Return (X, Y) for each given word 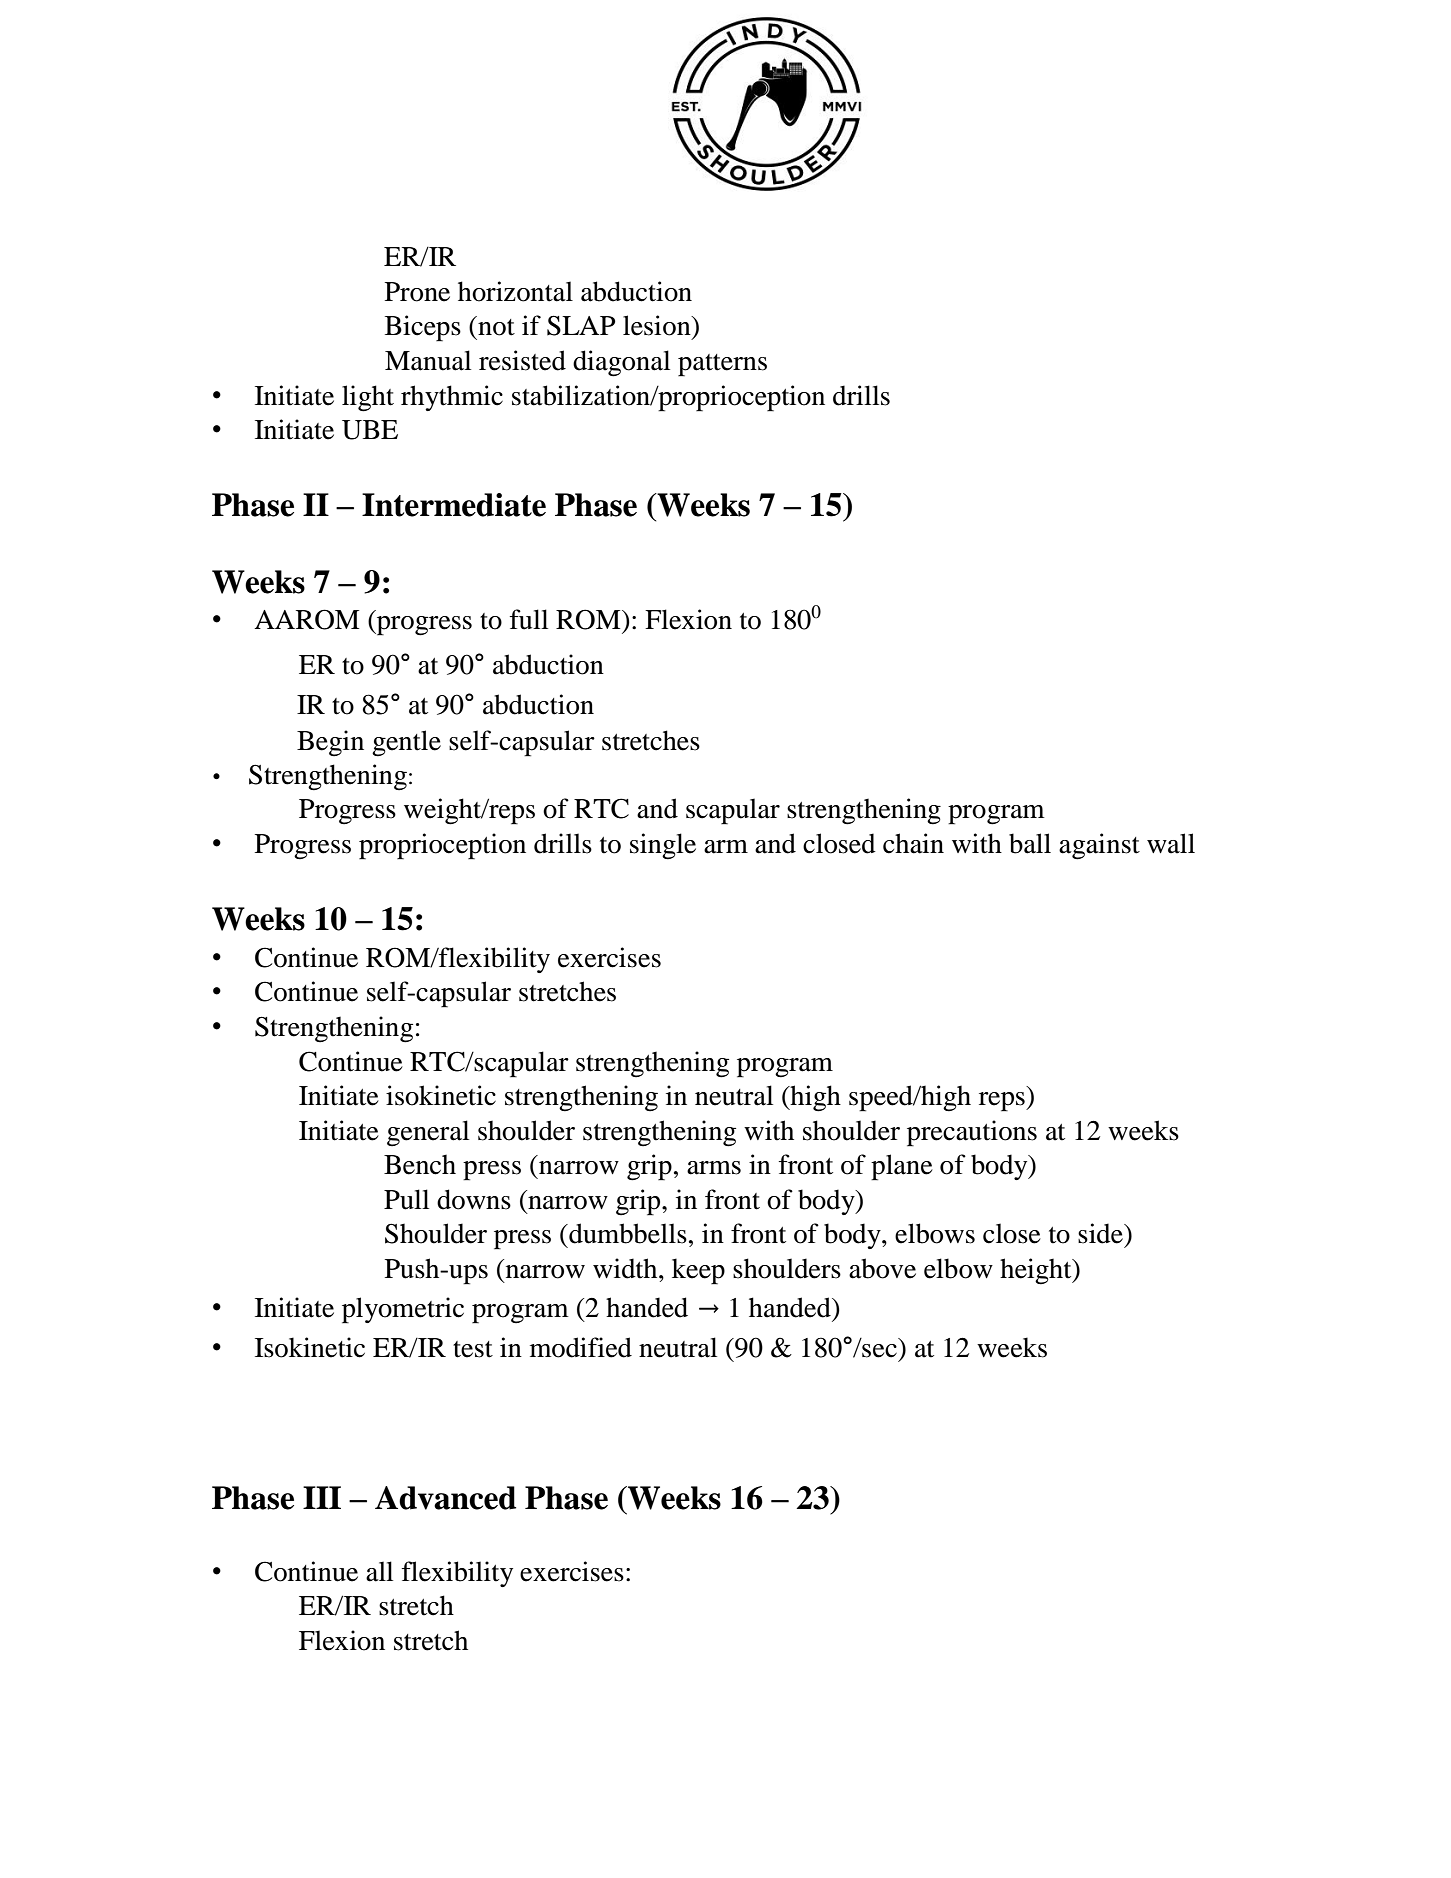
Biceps (423, 328)
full (529, 619)
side (1101, 1233)
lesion (658, 325)
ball (1030, 843)
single (663, 846)
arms (714, 1168)
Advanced (445, 1498)
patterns (722, 365)
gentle (406, 743)
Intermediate (454, 505)
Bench (420, 1164)
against (1099, 846)
